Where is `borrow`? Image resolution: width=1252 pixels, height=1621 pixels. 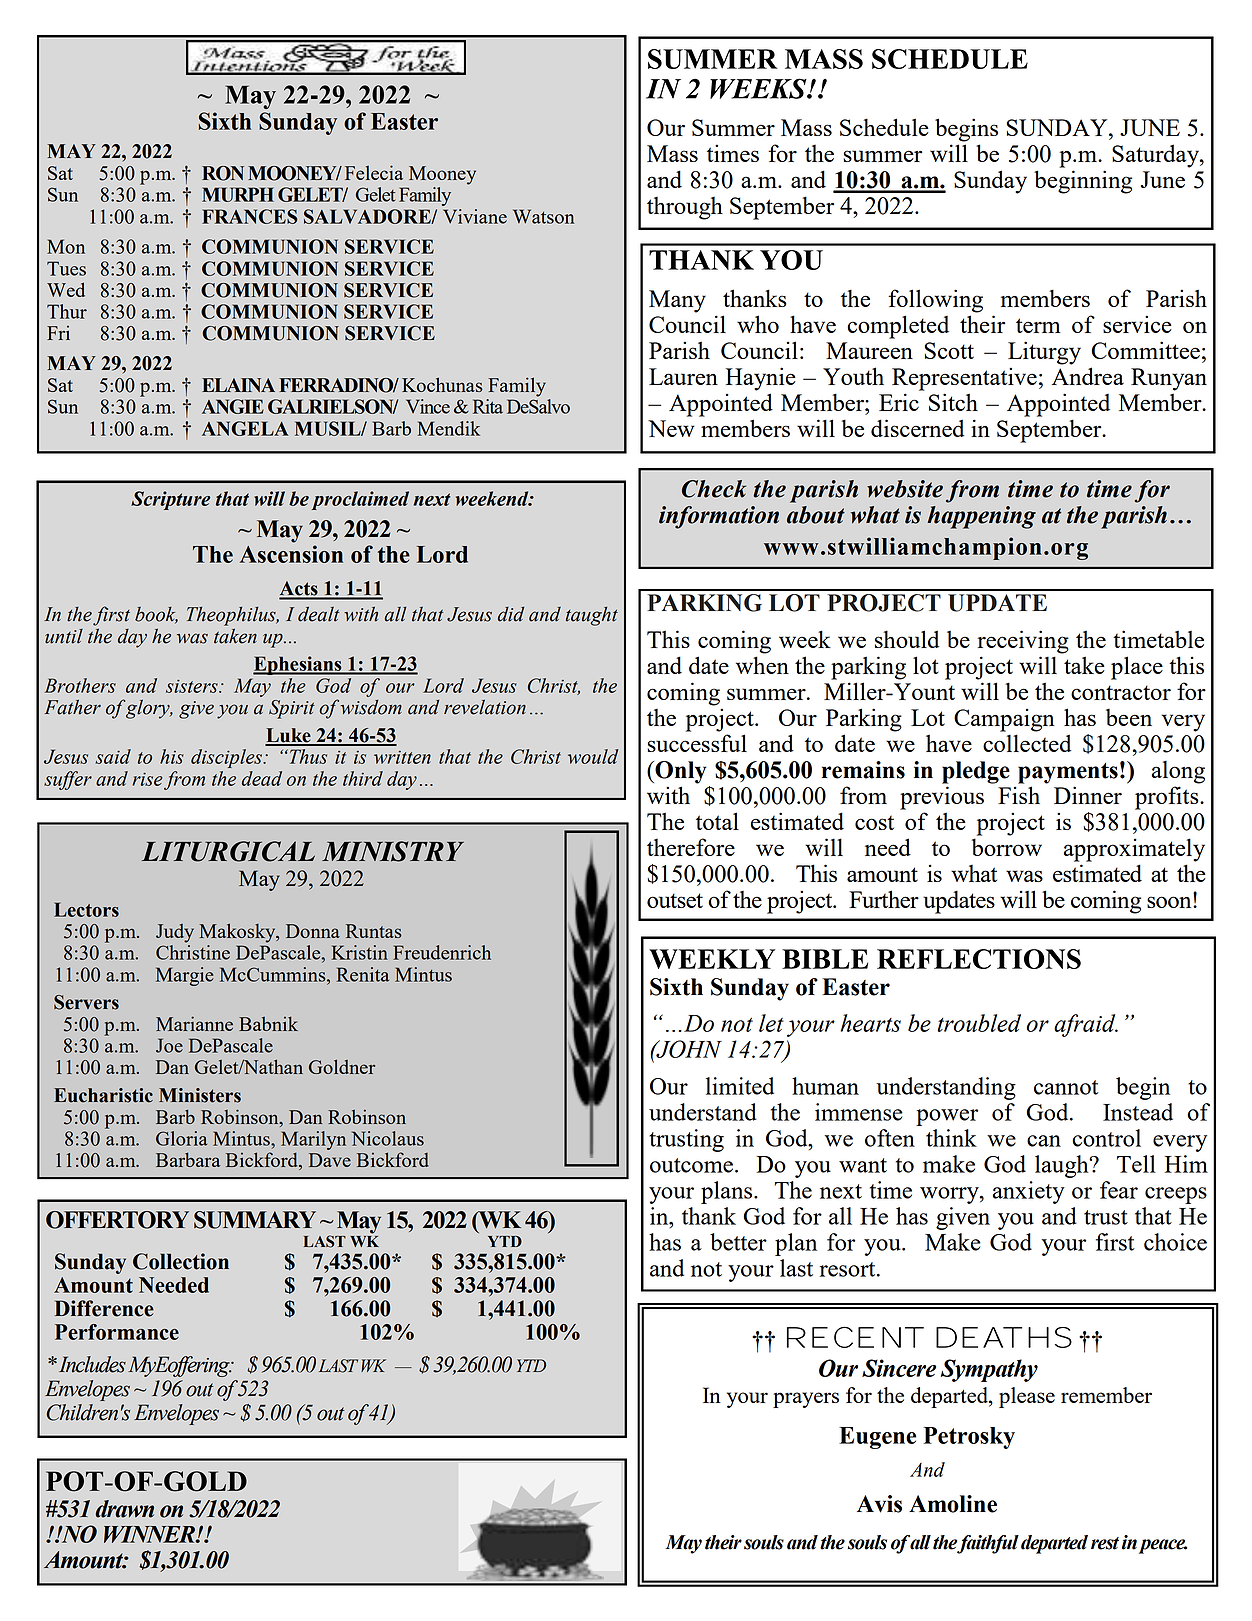
borrow is located at coordinates (1007, 847).
